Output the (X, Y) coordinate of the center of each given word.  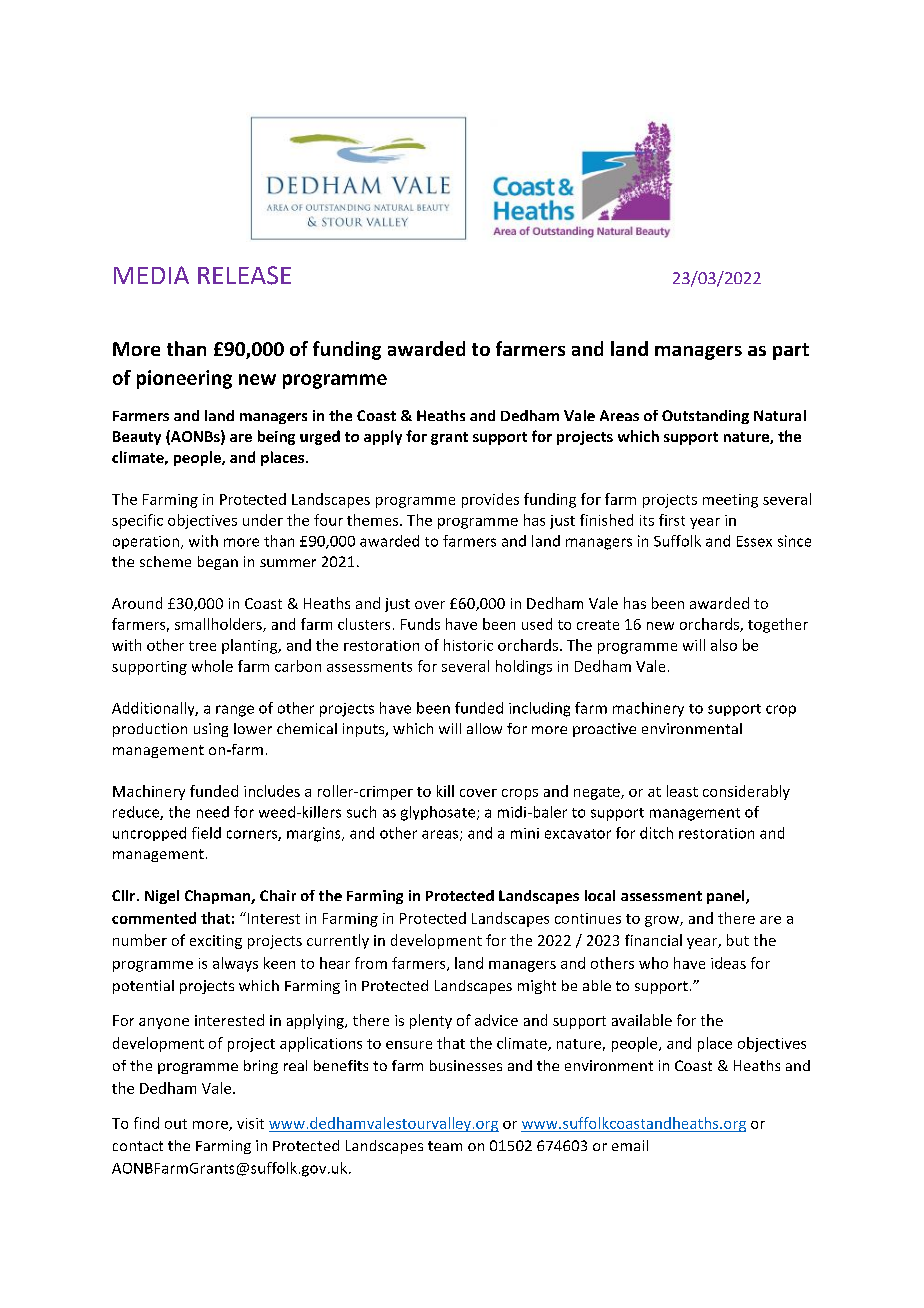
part (791, 351)
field (206, 833)
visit (250, 1123)
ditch (656, 833)
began (218, 563)
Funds (420, 624)
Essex (754, 541)
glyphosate (439, 813)
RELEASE (244, 275)
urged (320, 437)
